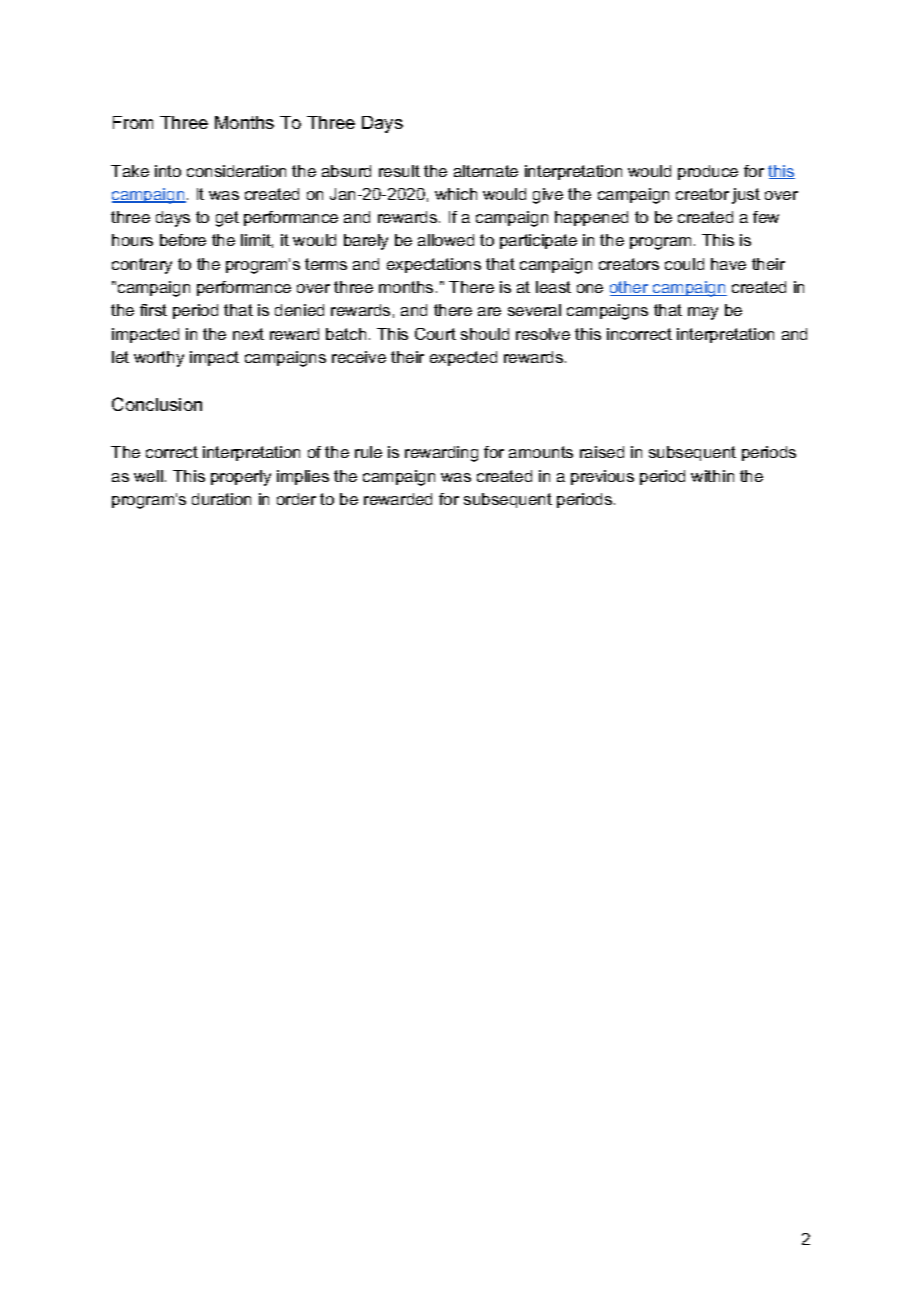 Image resolution: width=924 pixels, height=1308 pixels. What do you see at coordinates (221, 499) in the image?
I see `duration` at bounding box center [221, 499].
